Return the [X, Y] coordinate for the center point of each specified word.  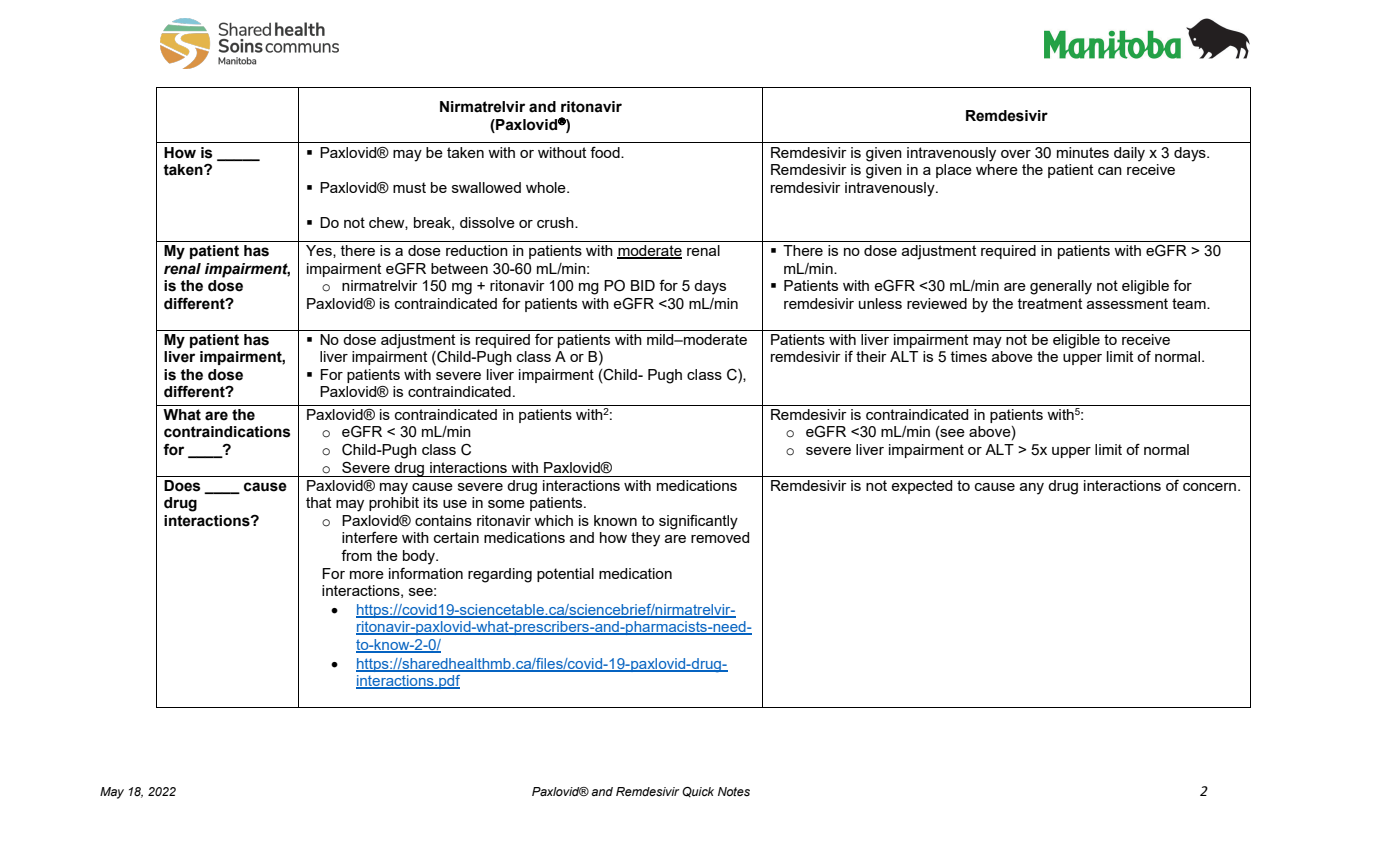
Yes [320, 251]
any [1032, 489]
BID [643, 285]
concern [1209, 487]
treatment [1050, 303]
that [318, 502]
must [409, 187]
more [367, 575]
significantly [698, 522]
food [606, 152]
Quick [698, 792]
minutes [1083, 152]
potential [565, 575]
